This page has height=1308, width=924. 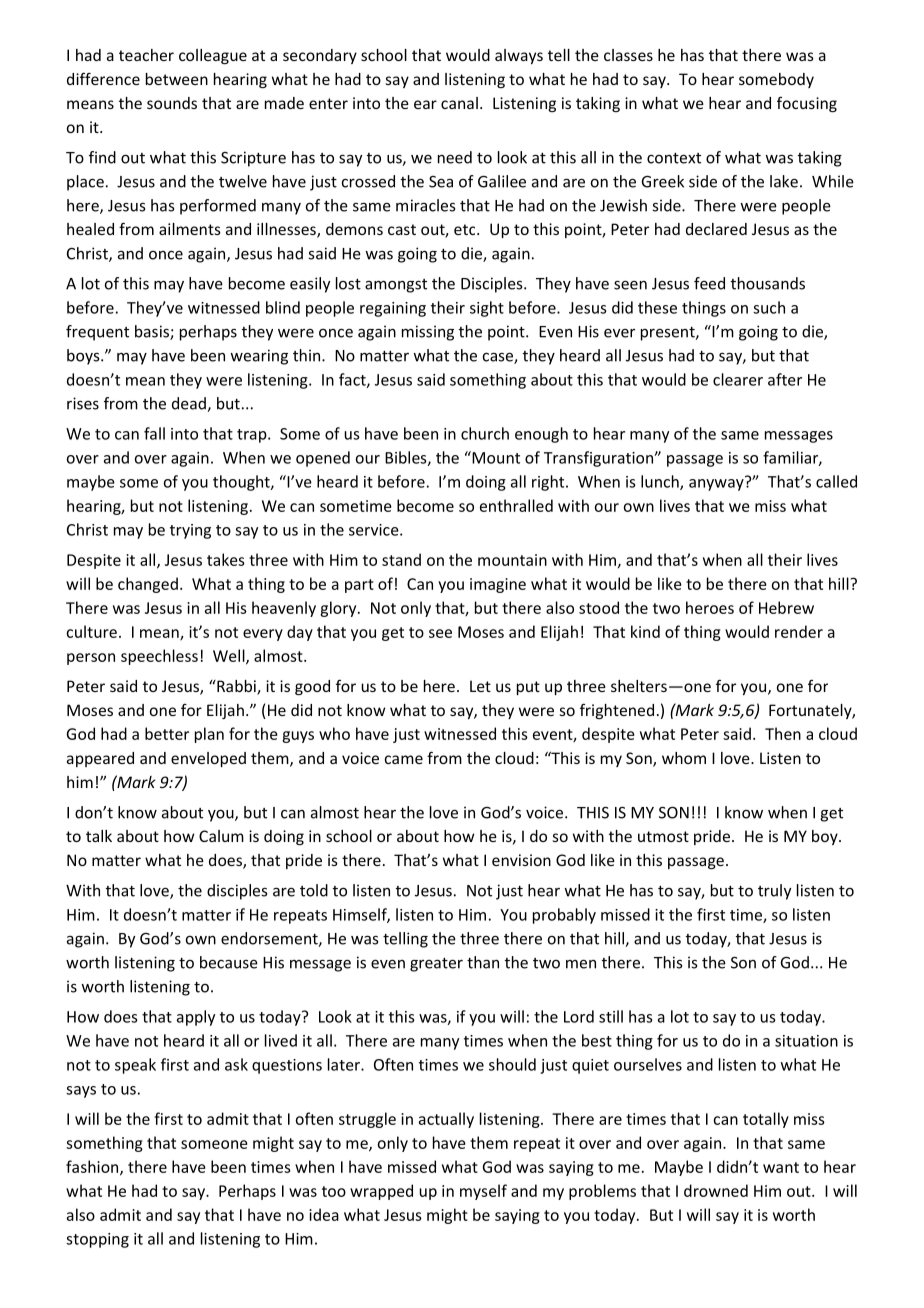 I want to click on canal, so click(x=459, y=103).
